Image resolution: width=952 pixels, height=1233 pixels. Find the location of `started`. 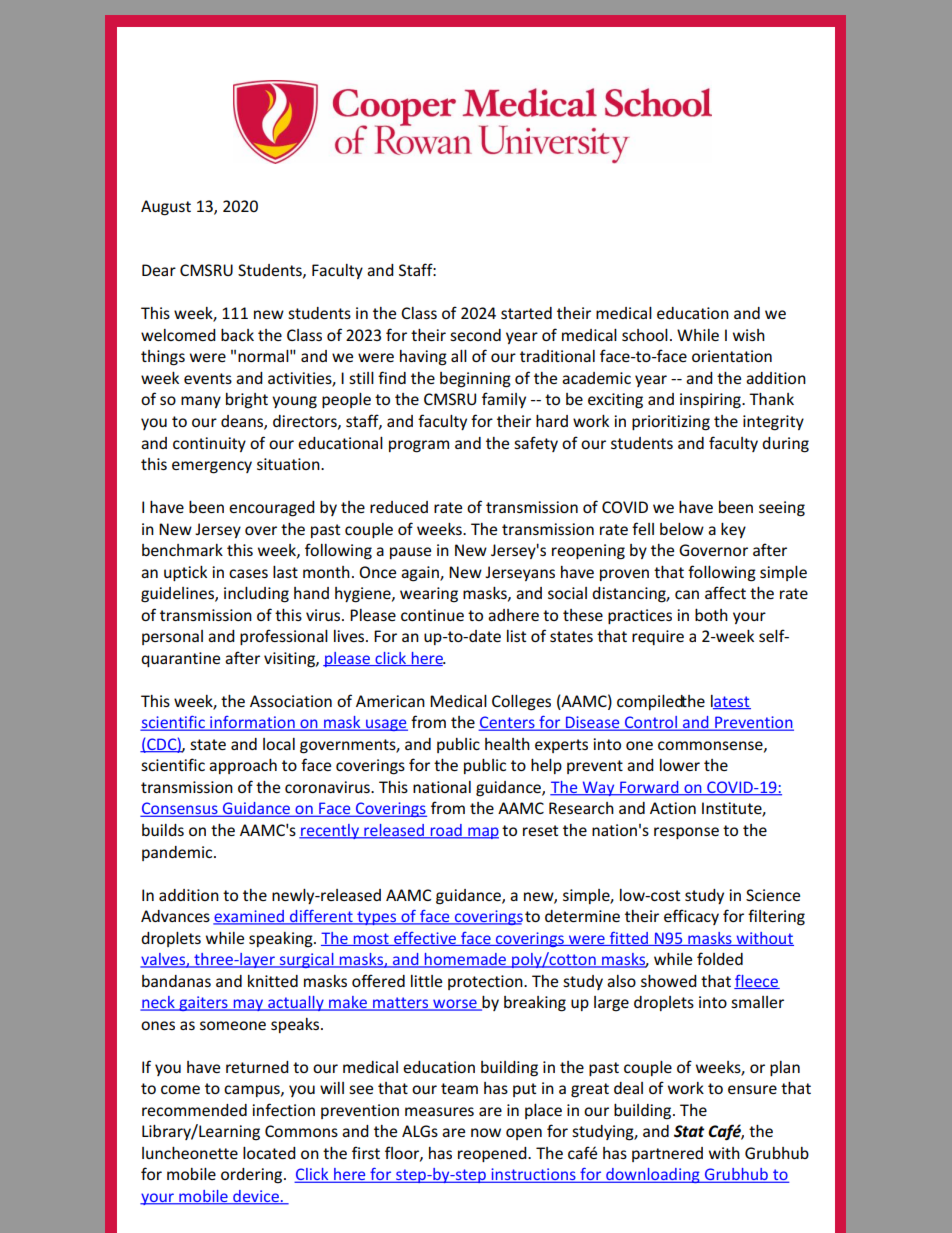

started is located at coordinates (526, 313).
